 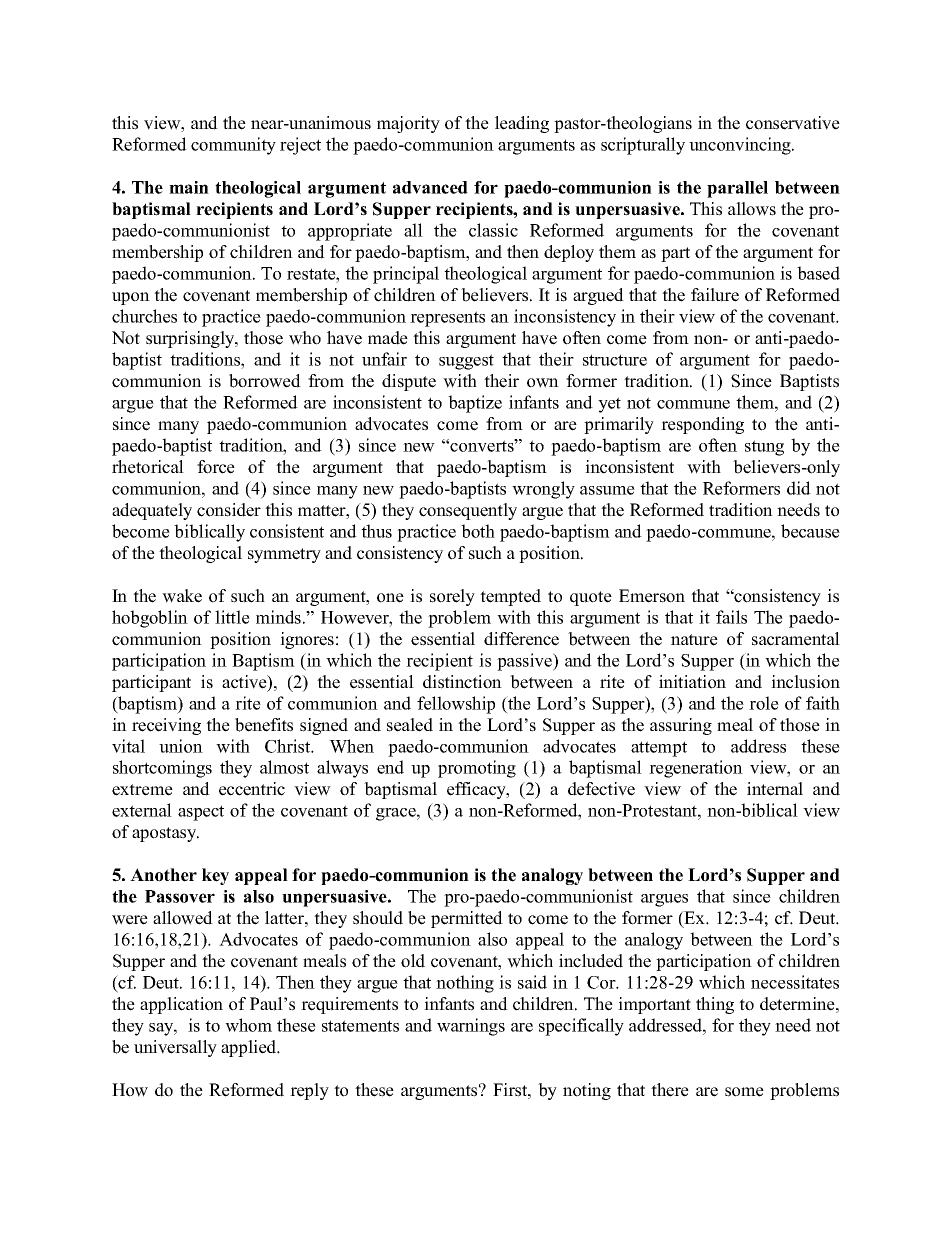 I want to click on leading, so click(x=522, y=124).
